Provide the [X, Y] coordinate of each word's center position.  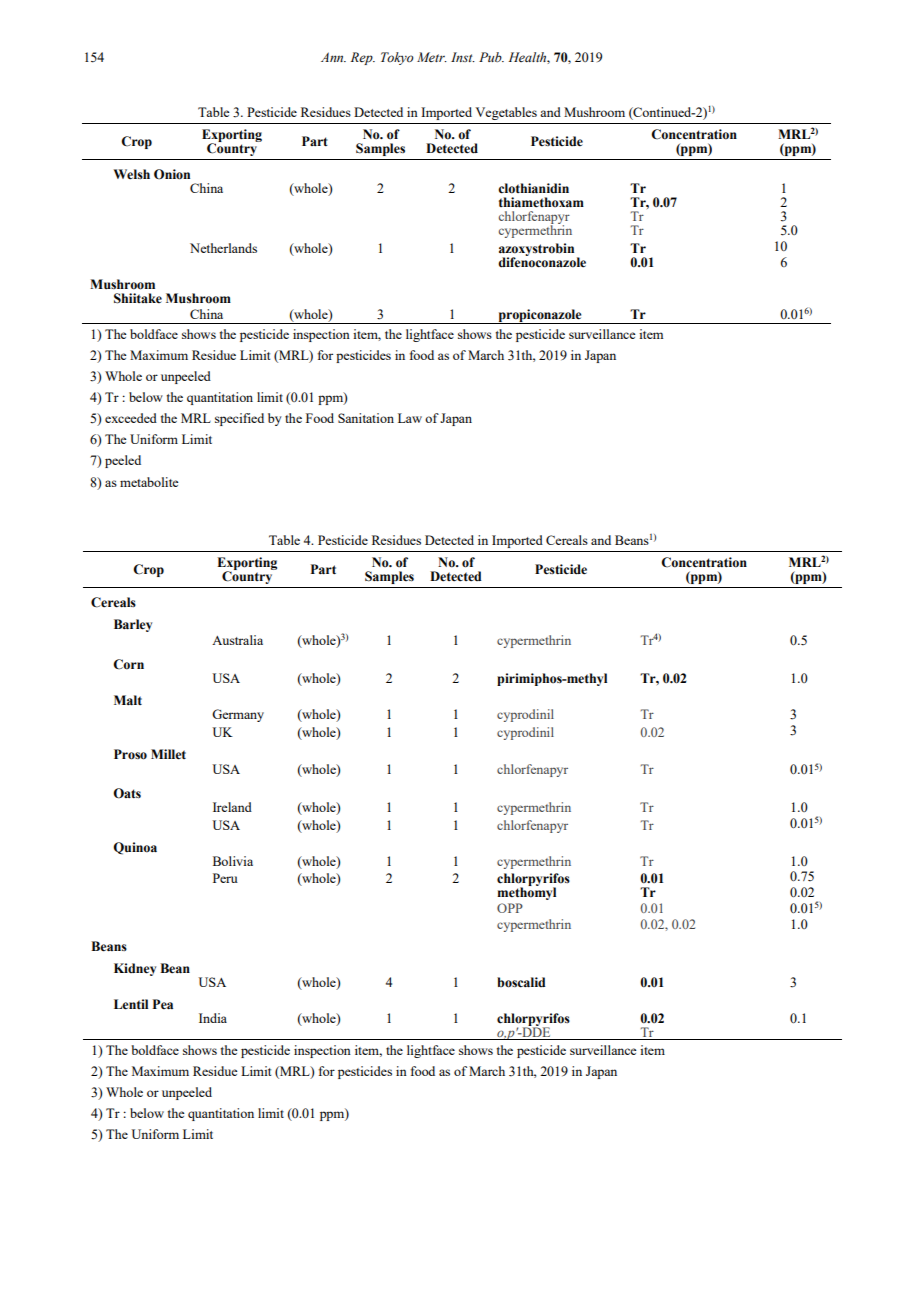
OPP [510, 908]
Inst [463, 57]
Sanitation [366, 418]
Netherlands [223, 248]
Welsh [131, 174]
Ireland [232, 807]
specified [239, 419]
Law [410, 418]
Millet [168, 754]
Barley [133, 625]
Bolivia [233, 861]
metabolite [149, 482]
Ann [333, 57]
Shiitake [138, 298]
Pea [163, 1004]
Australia [237, 640]
